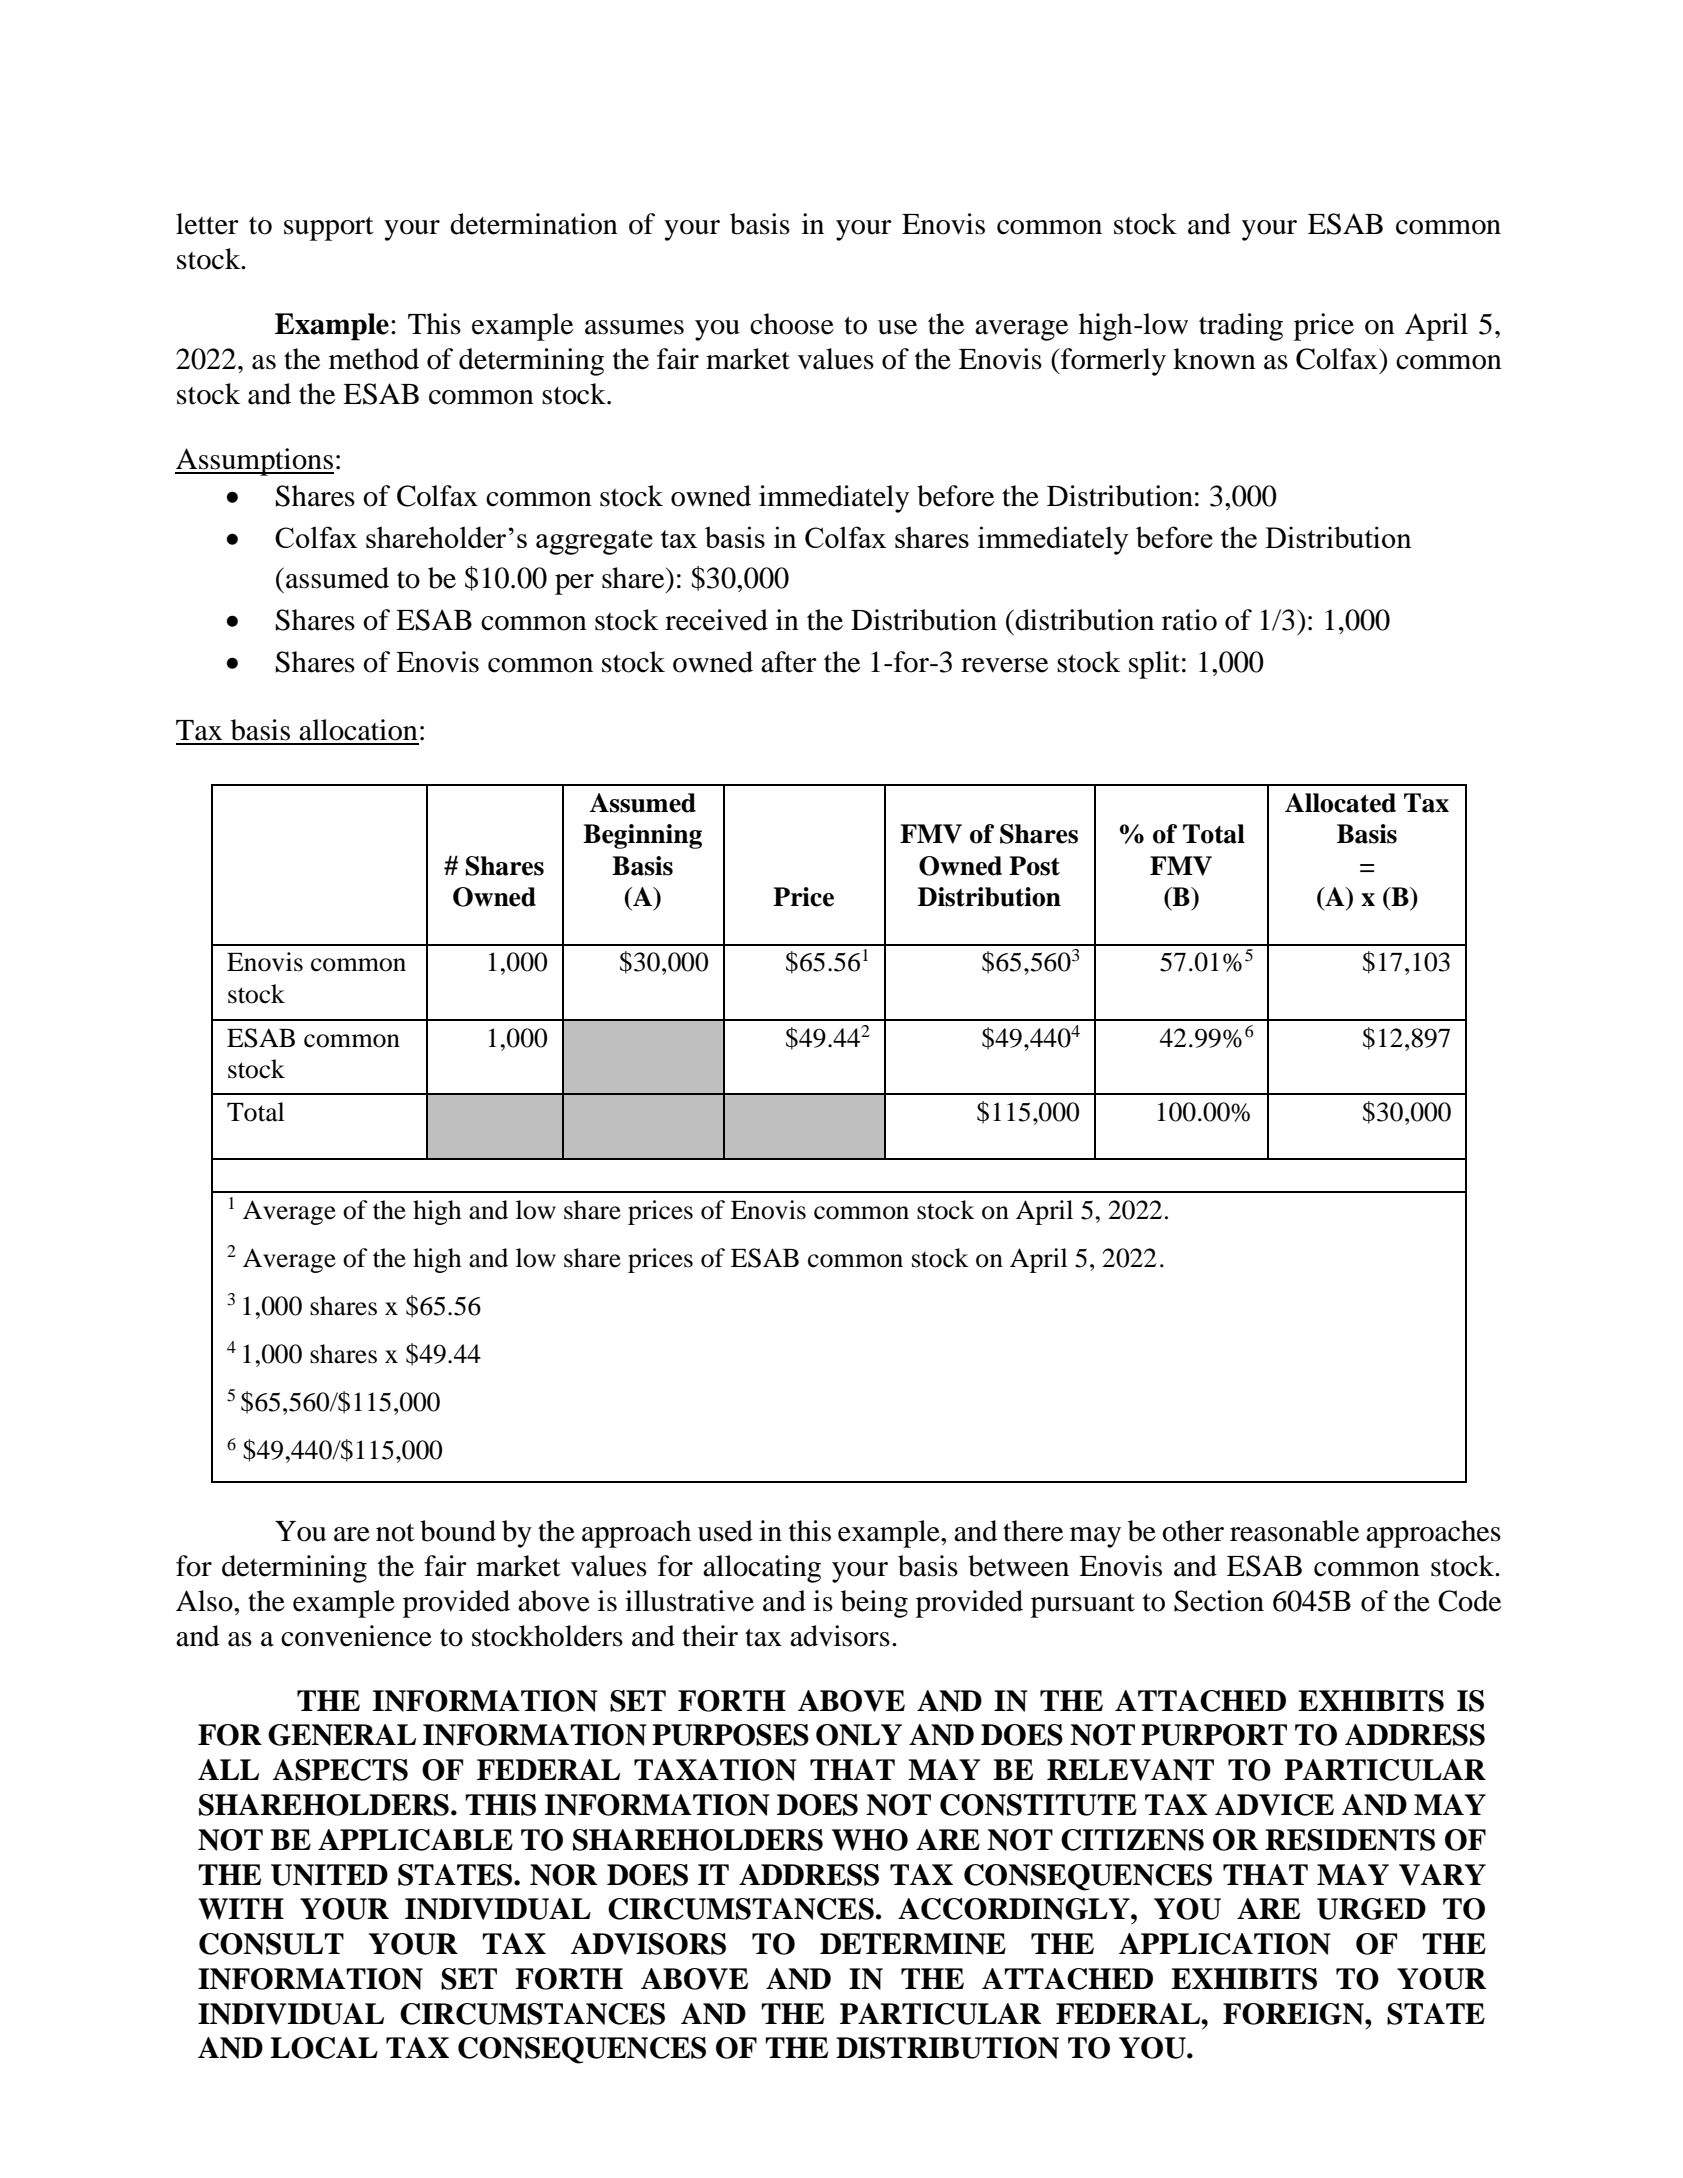  What do you see at coordinates (792, 324) in the screenshot?
I see `choose` at bounding box center [792, 324].
